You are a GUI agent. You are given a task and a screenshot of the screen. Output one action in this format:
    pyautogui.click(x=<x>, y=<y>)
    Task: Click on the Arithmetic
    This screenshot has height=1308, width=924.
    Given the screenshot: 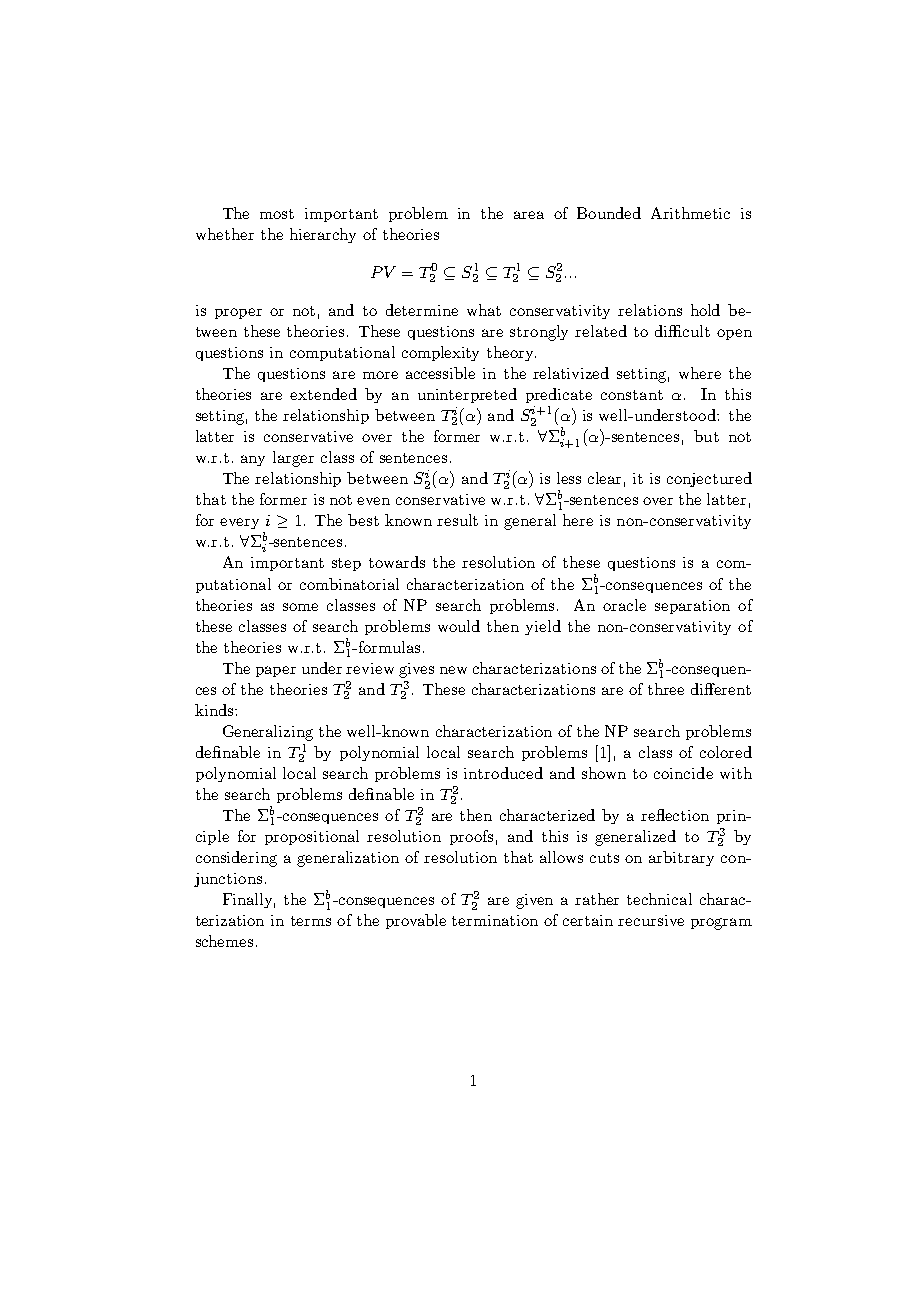 What is the action you would take?
    pyautogui.click(x=690, y=213)
